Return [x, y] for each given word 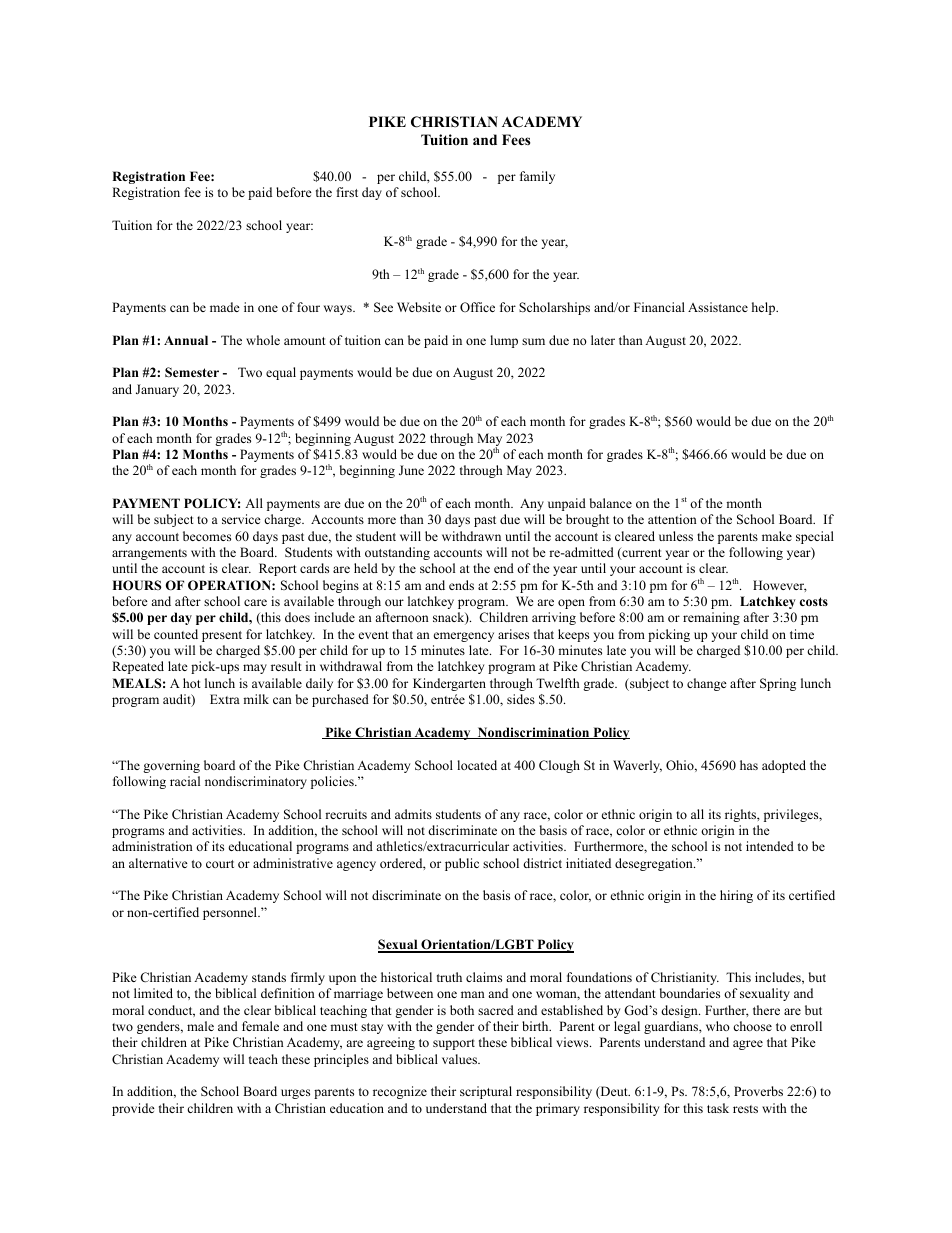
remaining [711, 618]
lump [504, 341]
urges [295, 1094]
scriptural [486, 1092]
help [764, 308]
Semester [192, 372]
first [347, 192]
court [220, 864]
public [462, 864]
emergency [464, 637]
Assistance [718, 307]
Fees [516, 139]
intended [770, 846]
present [222, 636]
